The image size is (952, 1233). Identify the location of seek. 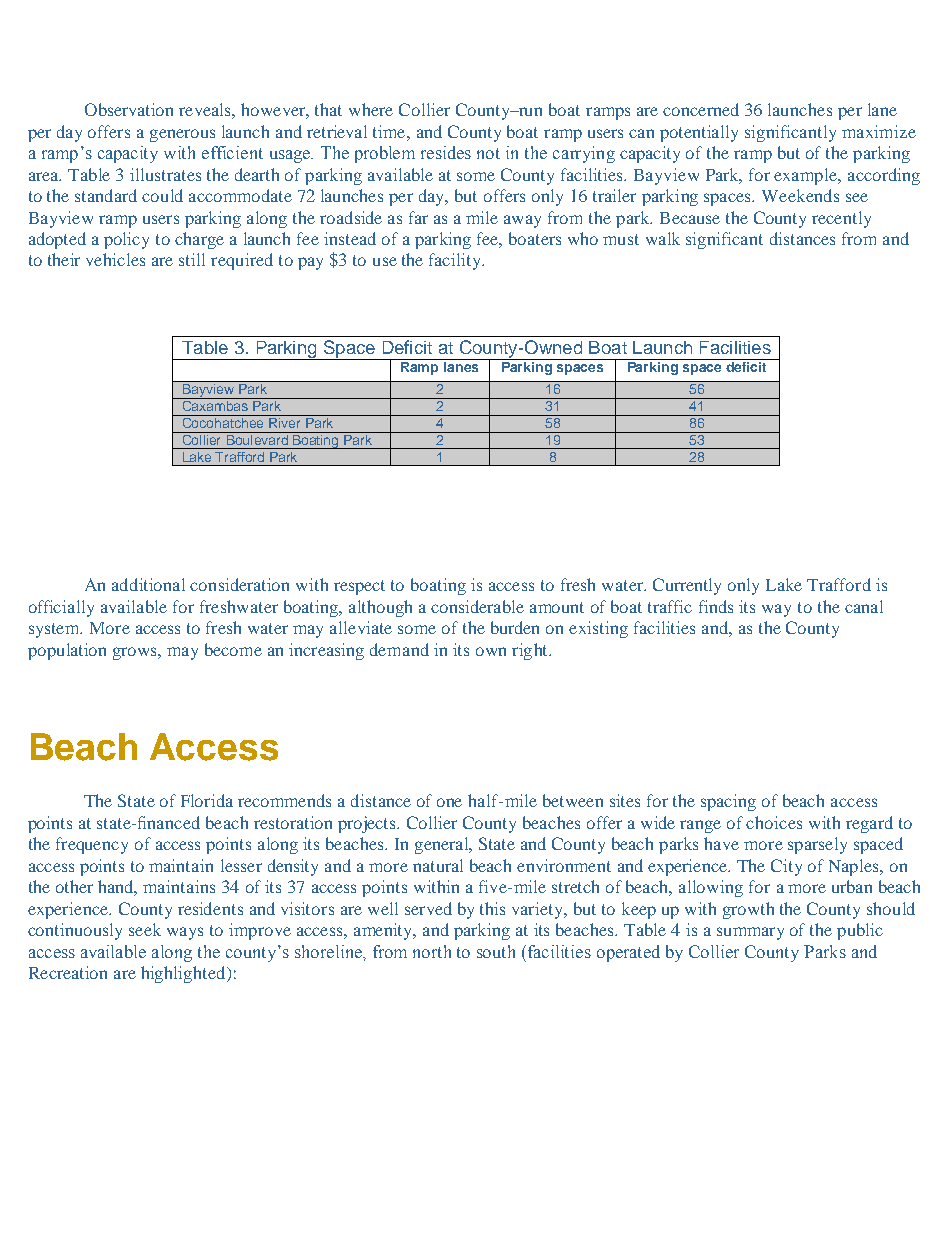
(145, 929).
